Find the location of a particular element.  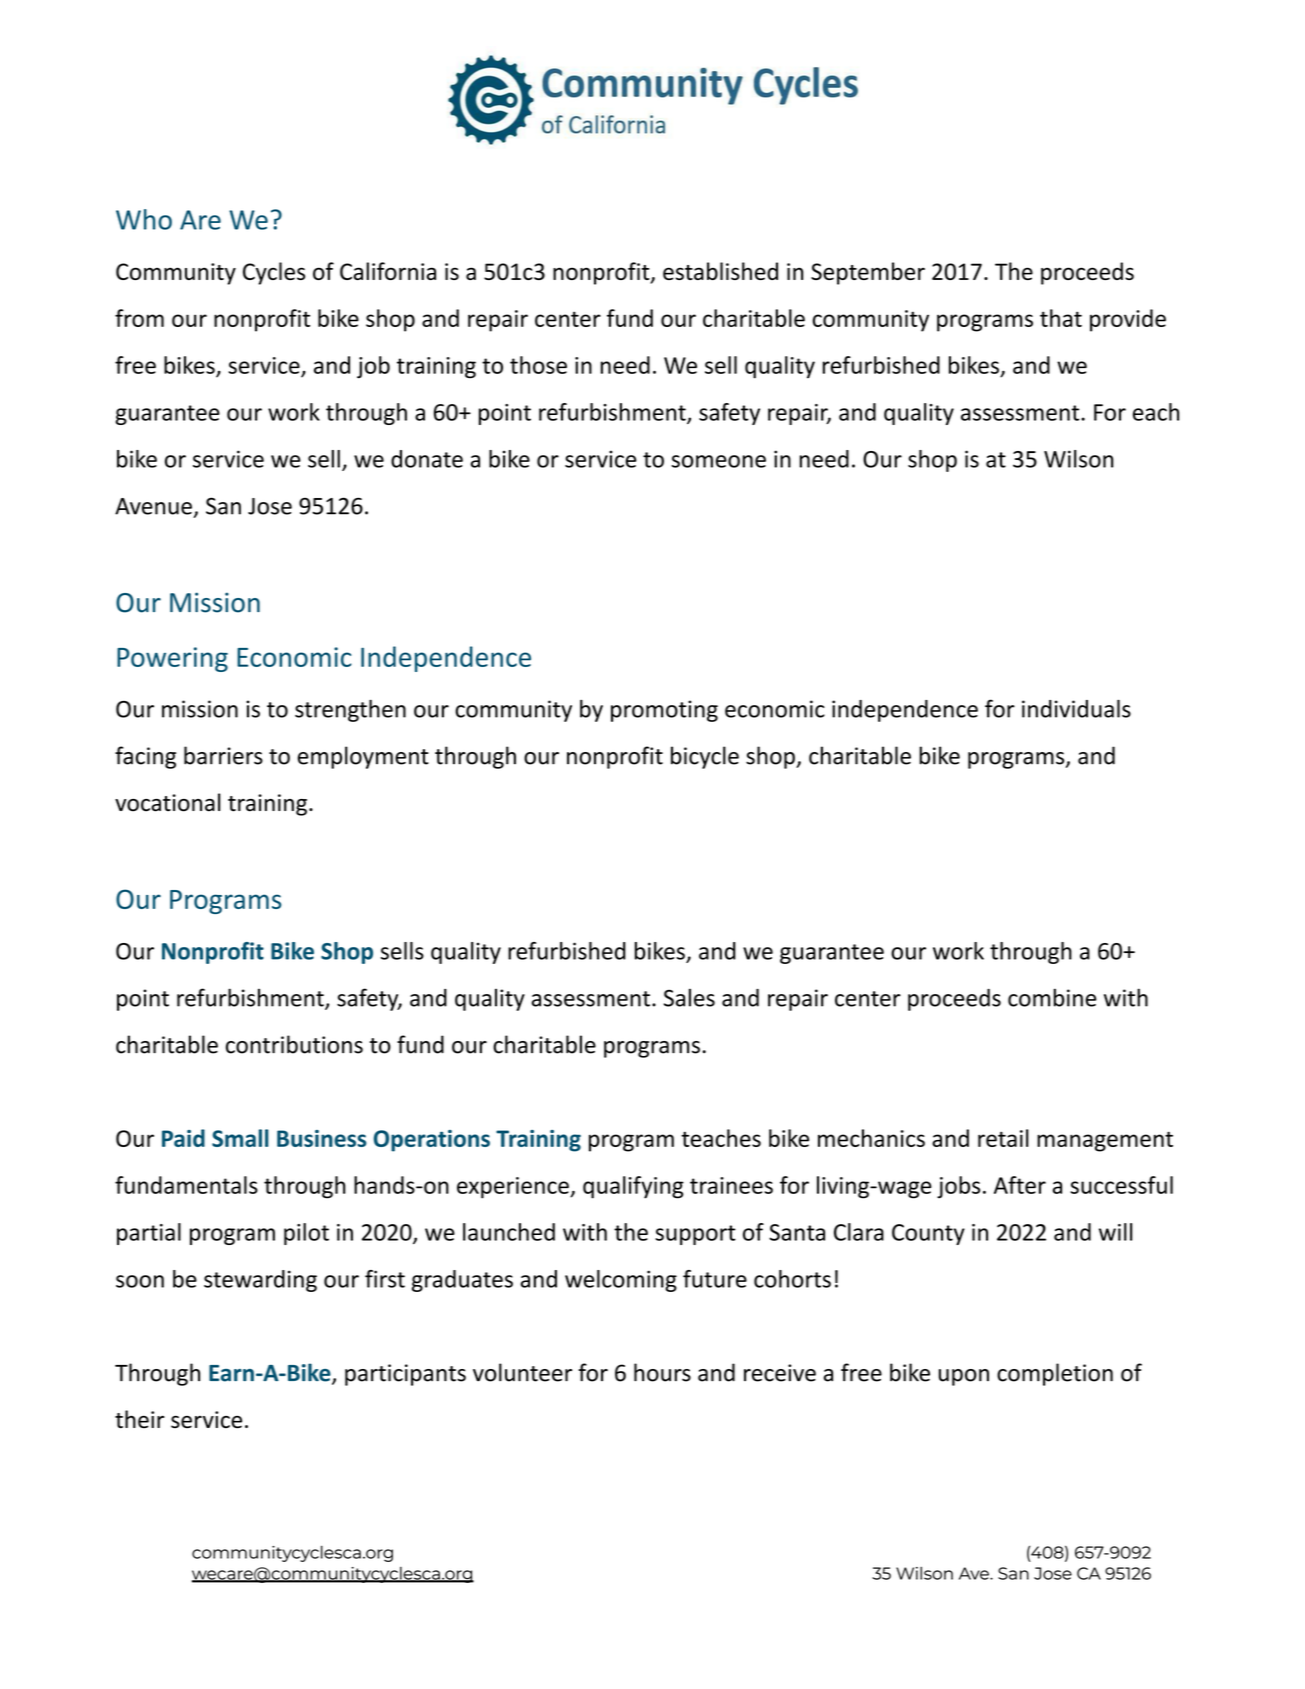

promoting is located at coordinates (664, 711).
